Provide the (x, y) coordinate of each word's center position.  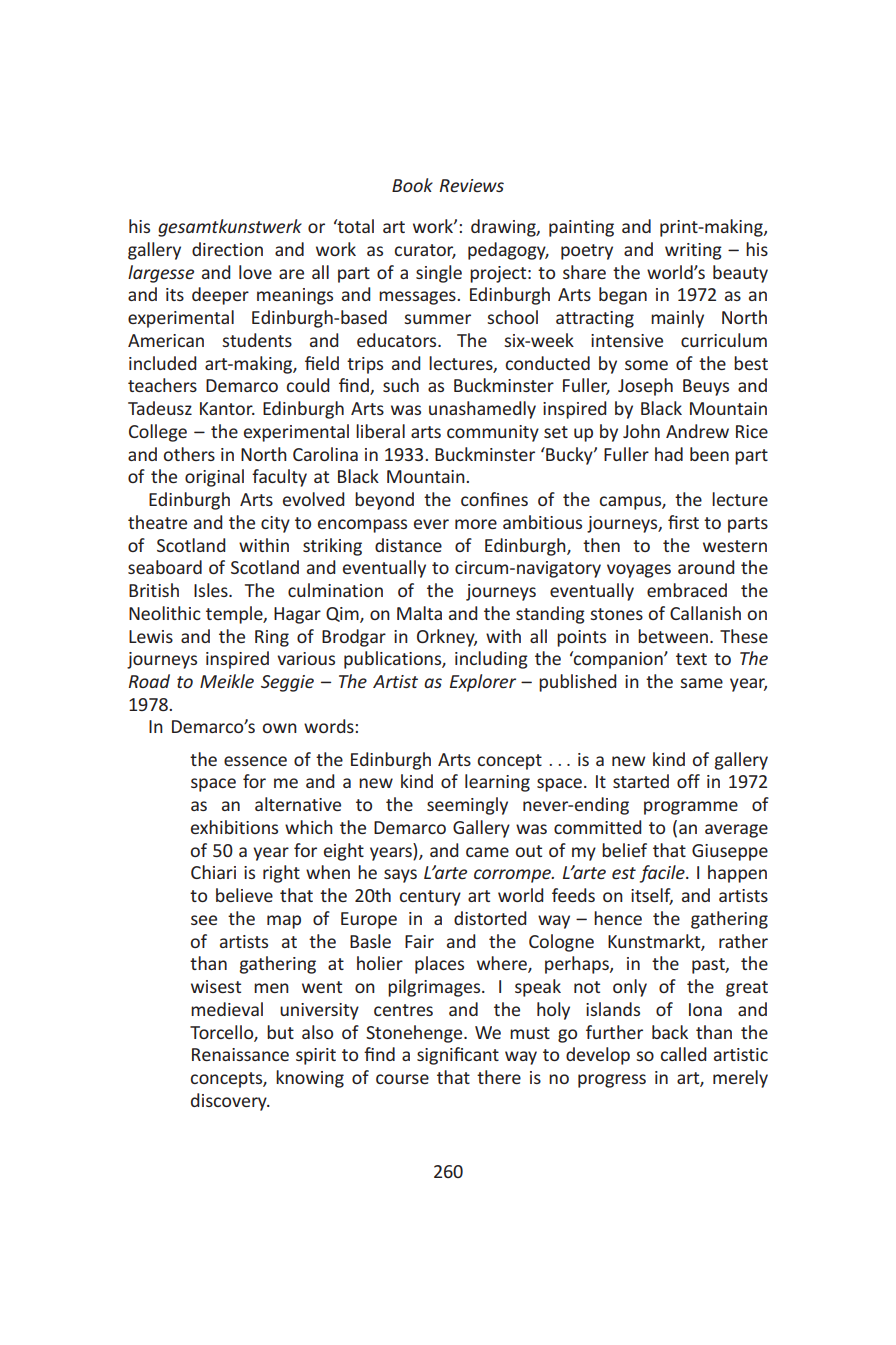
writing (693, 251)
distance (408, 545)
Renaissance (240, 1054)
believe (244, 895)
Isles (212, 590)
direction (227, 249)
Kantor (227, 408)
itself (652, 896)
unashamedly (482, 410)
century (430, 898)
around (706, 567)
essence (255, 761)
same (701, 683)
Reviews (472, 185)
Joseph (645, 387)
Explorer (483, 683)
